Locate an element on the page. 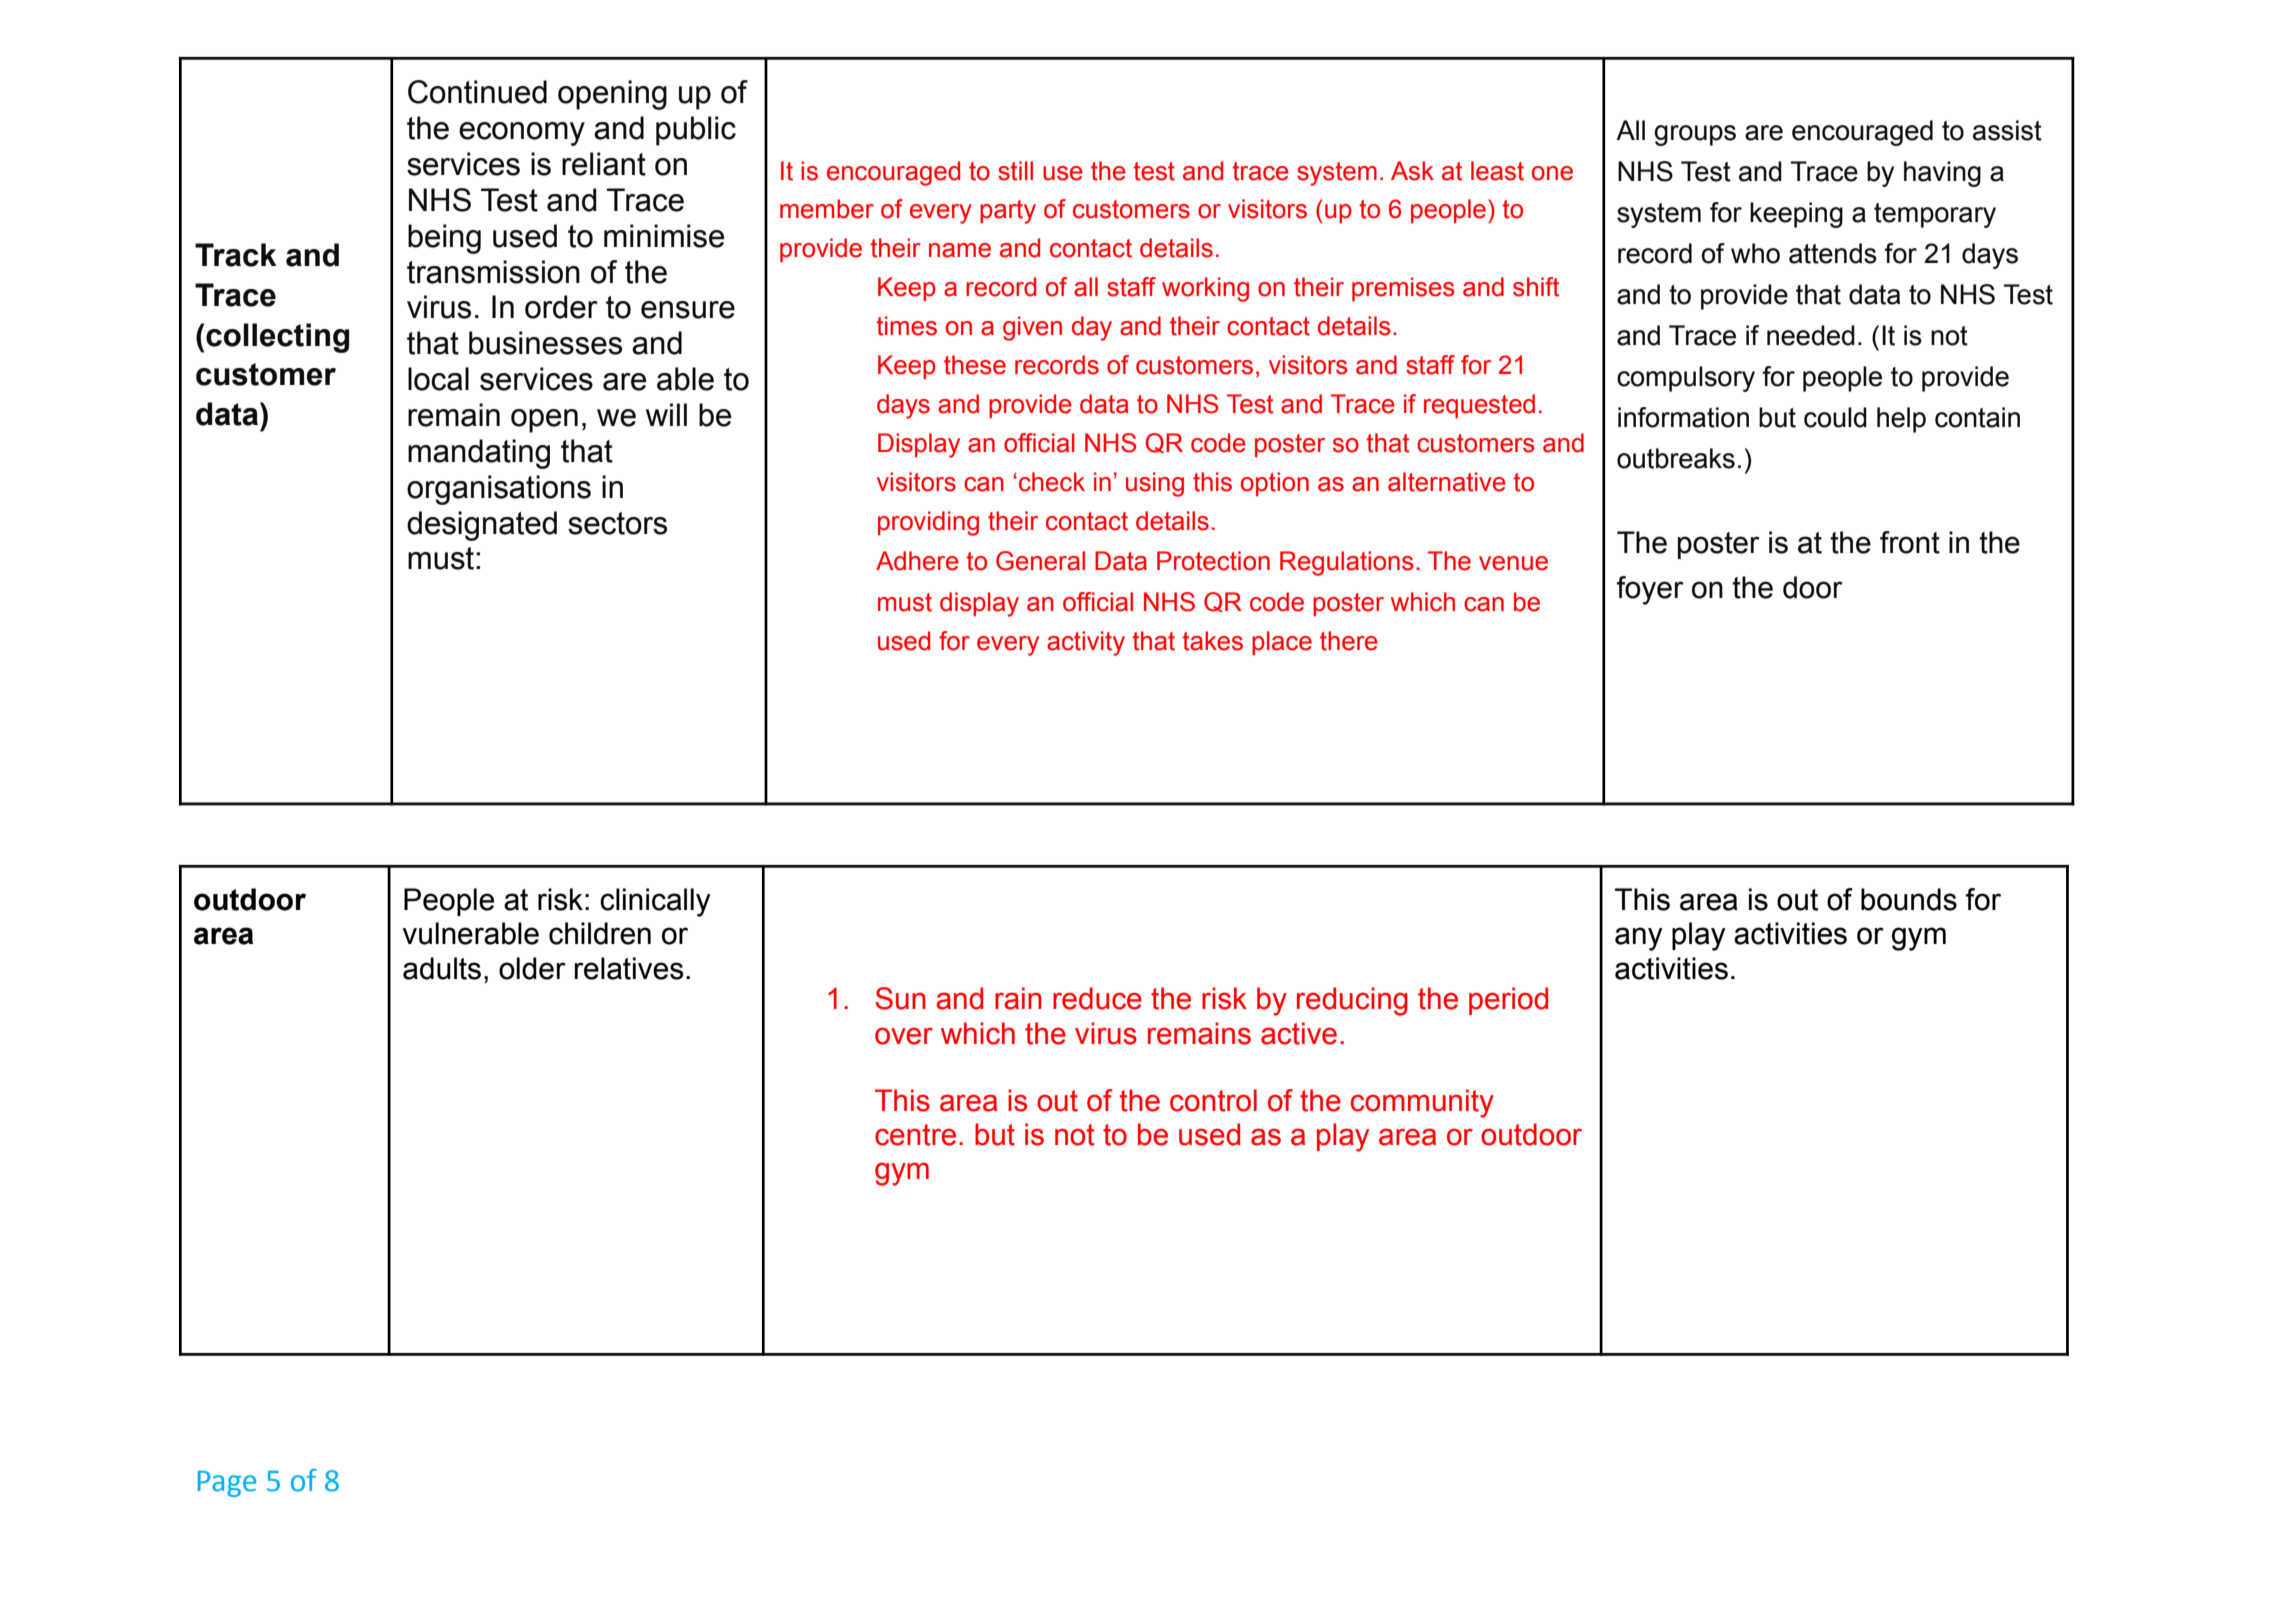  groups is located at coordinates (1695, 135).
